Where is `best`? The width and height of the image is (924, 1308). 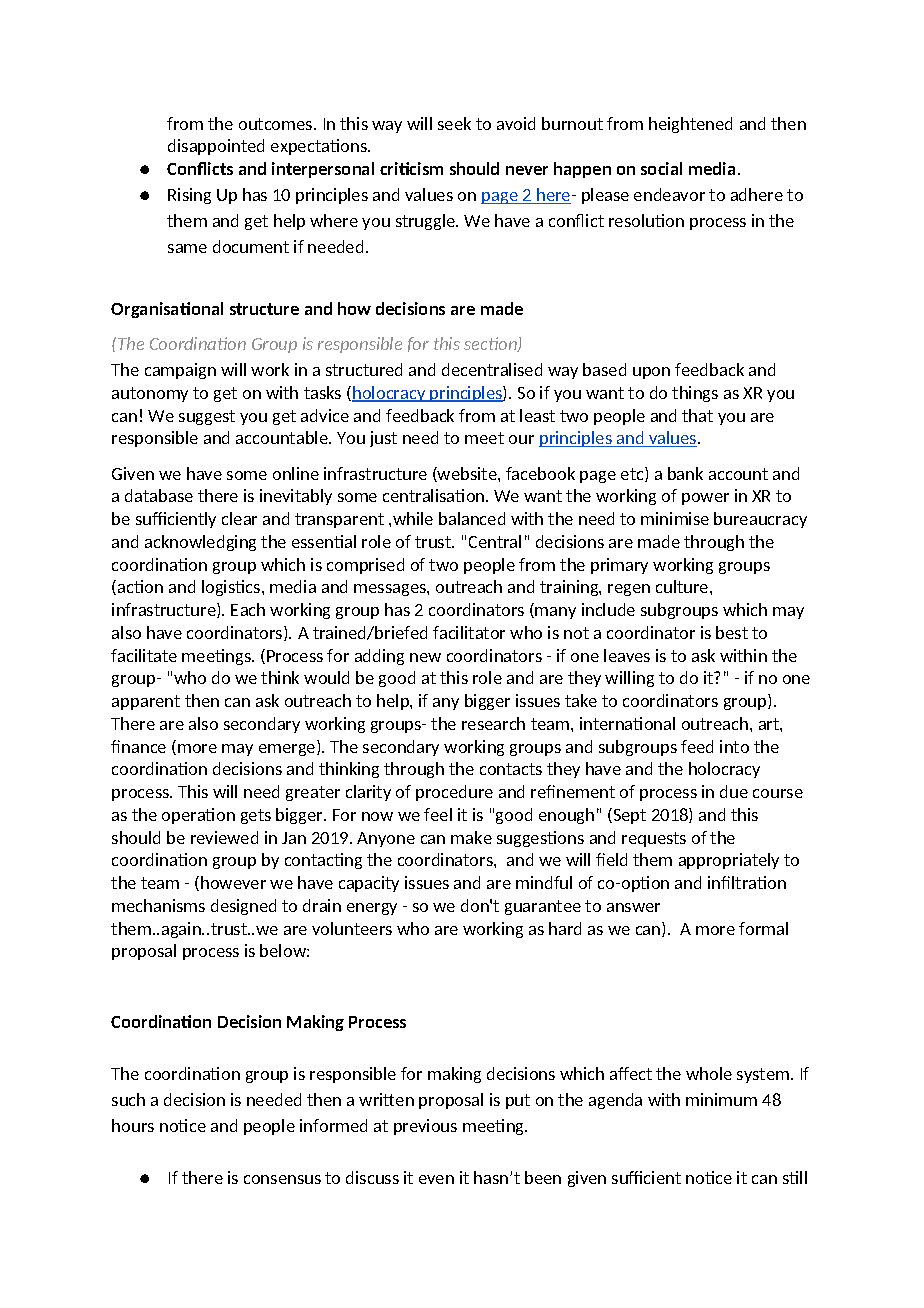
best is located at coordinates (732, 632).
